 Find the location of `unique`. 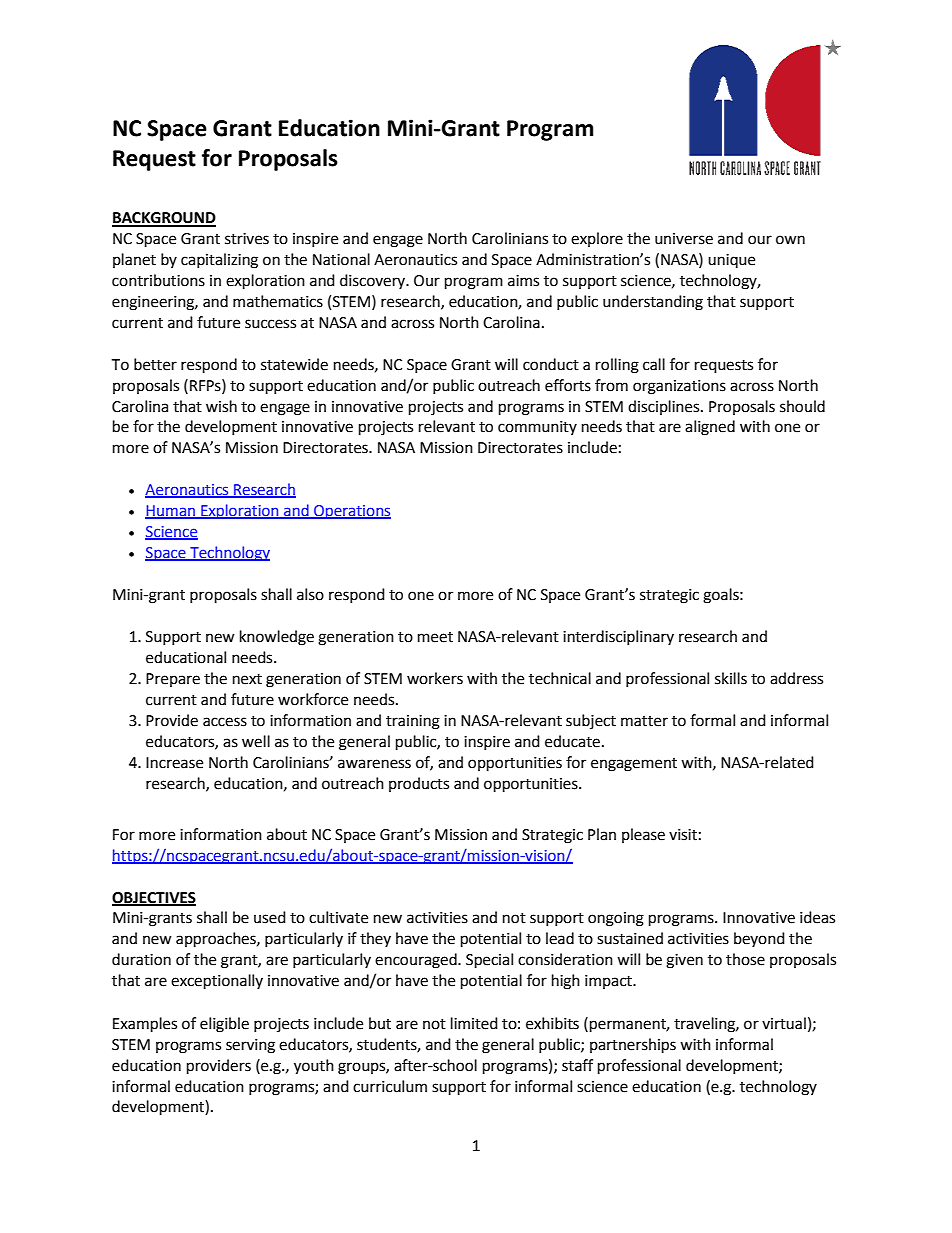

unique is located at coordinates (731, 261).
